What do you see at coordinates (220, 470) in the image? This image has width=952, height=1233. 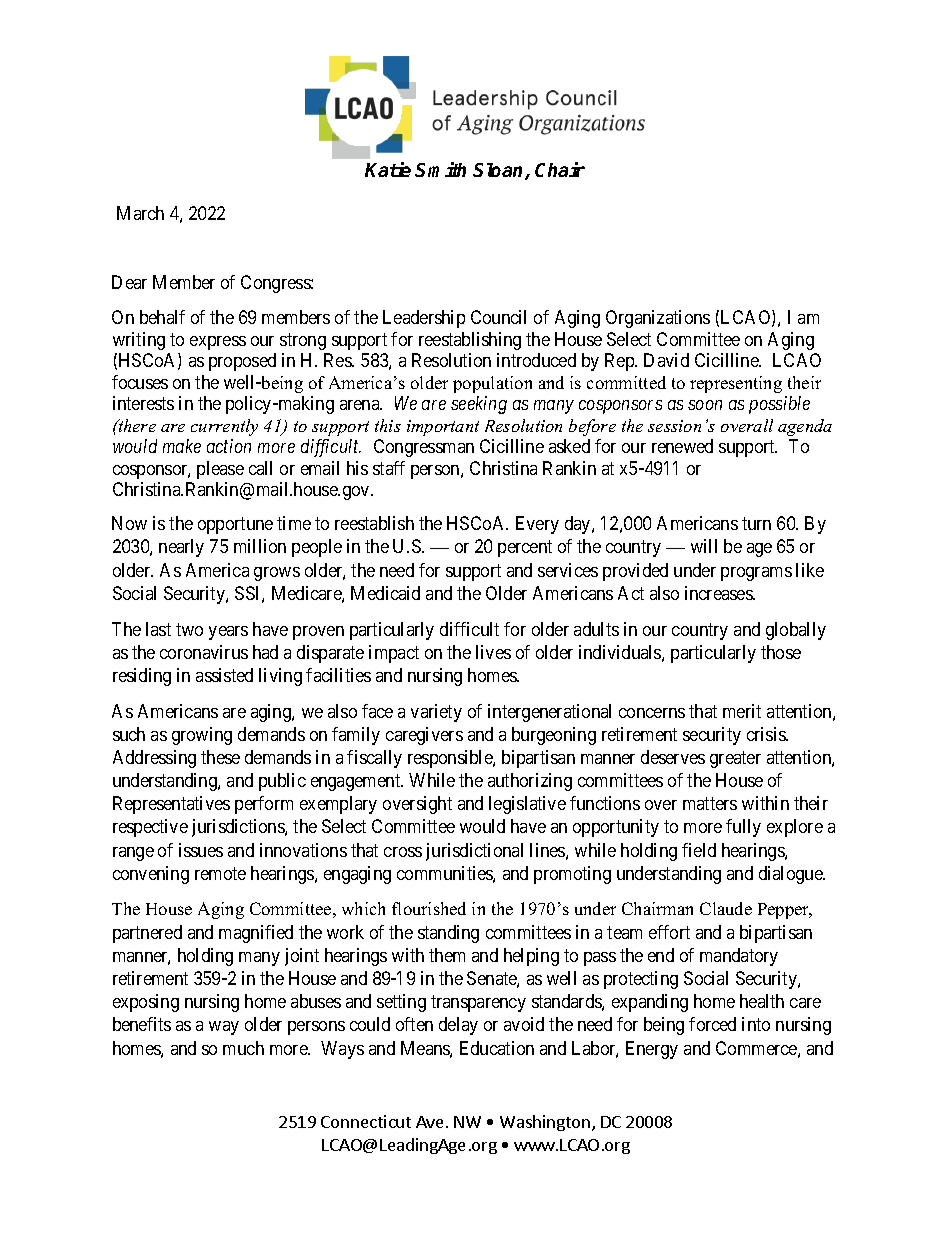 I see `please` at bounding box center [220, 470].
